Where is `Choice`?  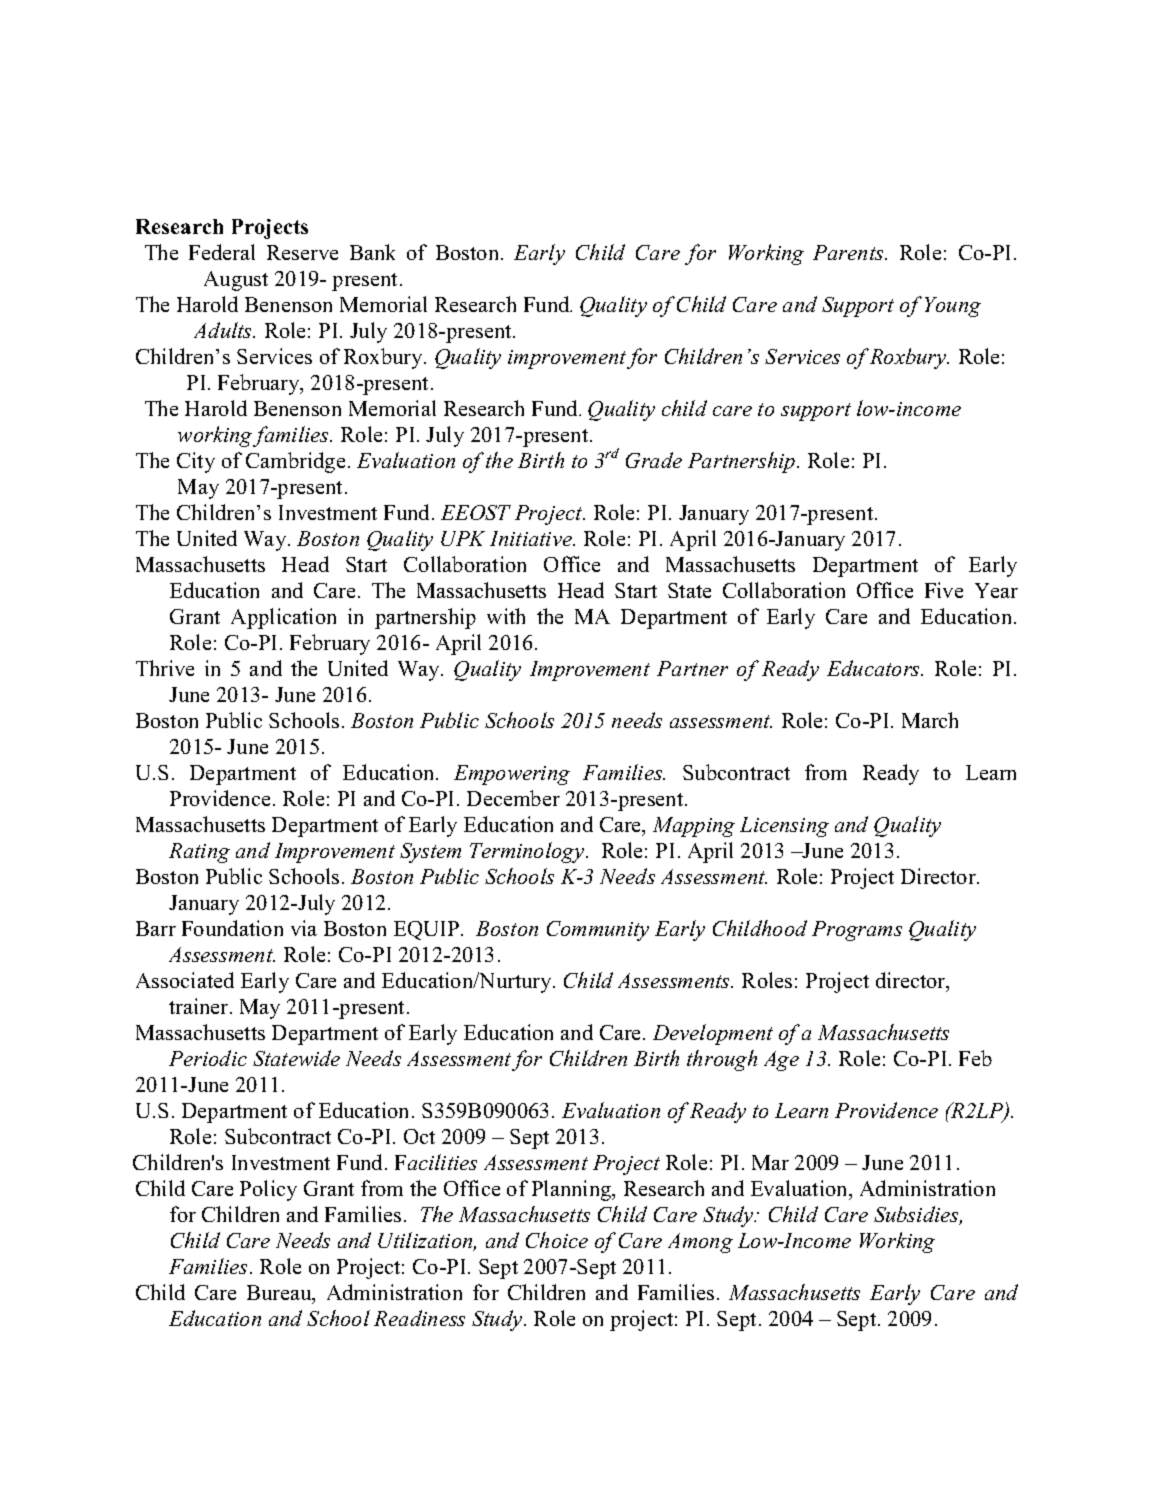 Choice is located at coordinates (557, 1240).
